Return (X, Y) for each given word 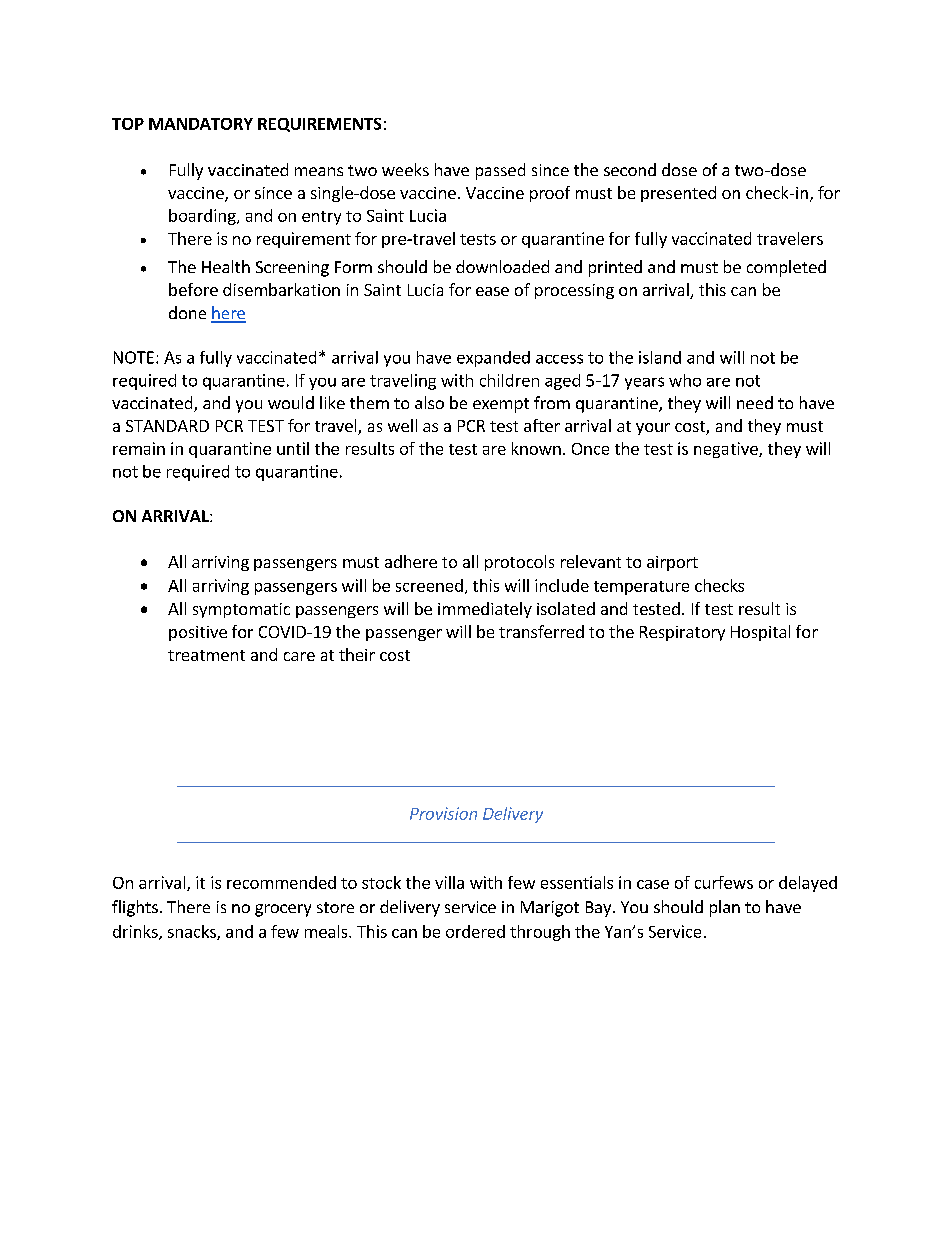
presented (678, 194)
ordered (475, 931)
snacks (193, 932)
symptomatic (241, 610)
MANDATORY (201, 124)
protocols (519, 563)
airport (672, 563)
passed (500, 171)
